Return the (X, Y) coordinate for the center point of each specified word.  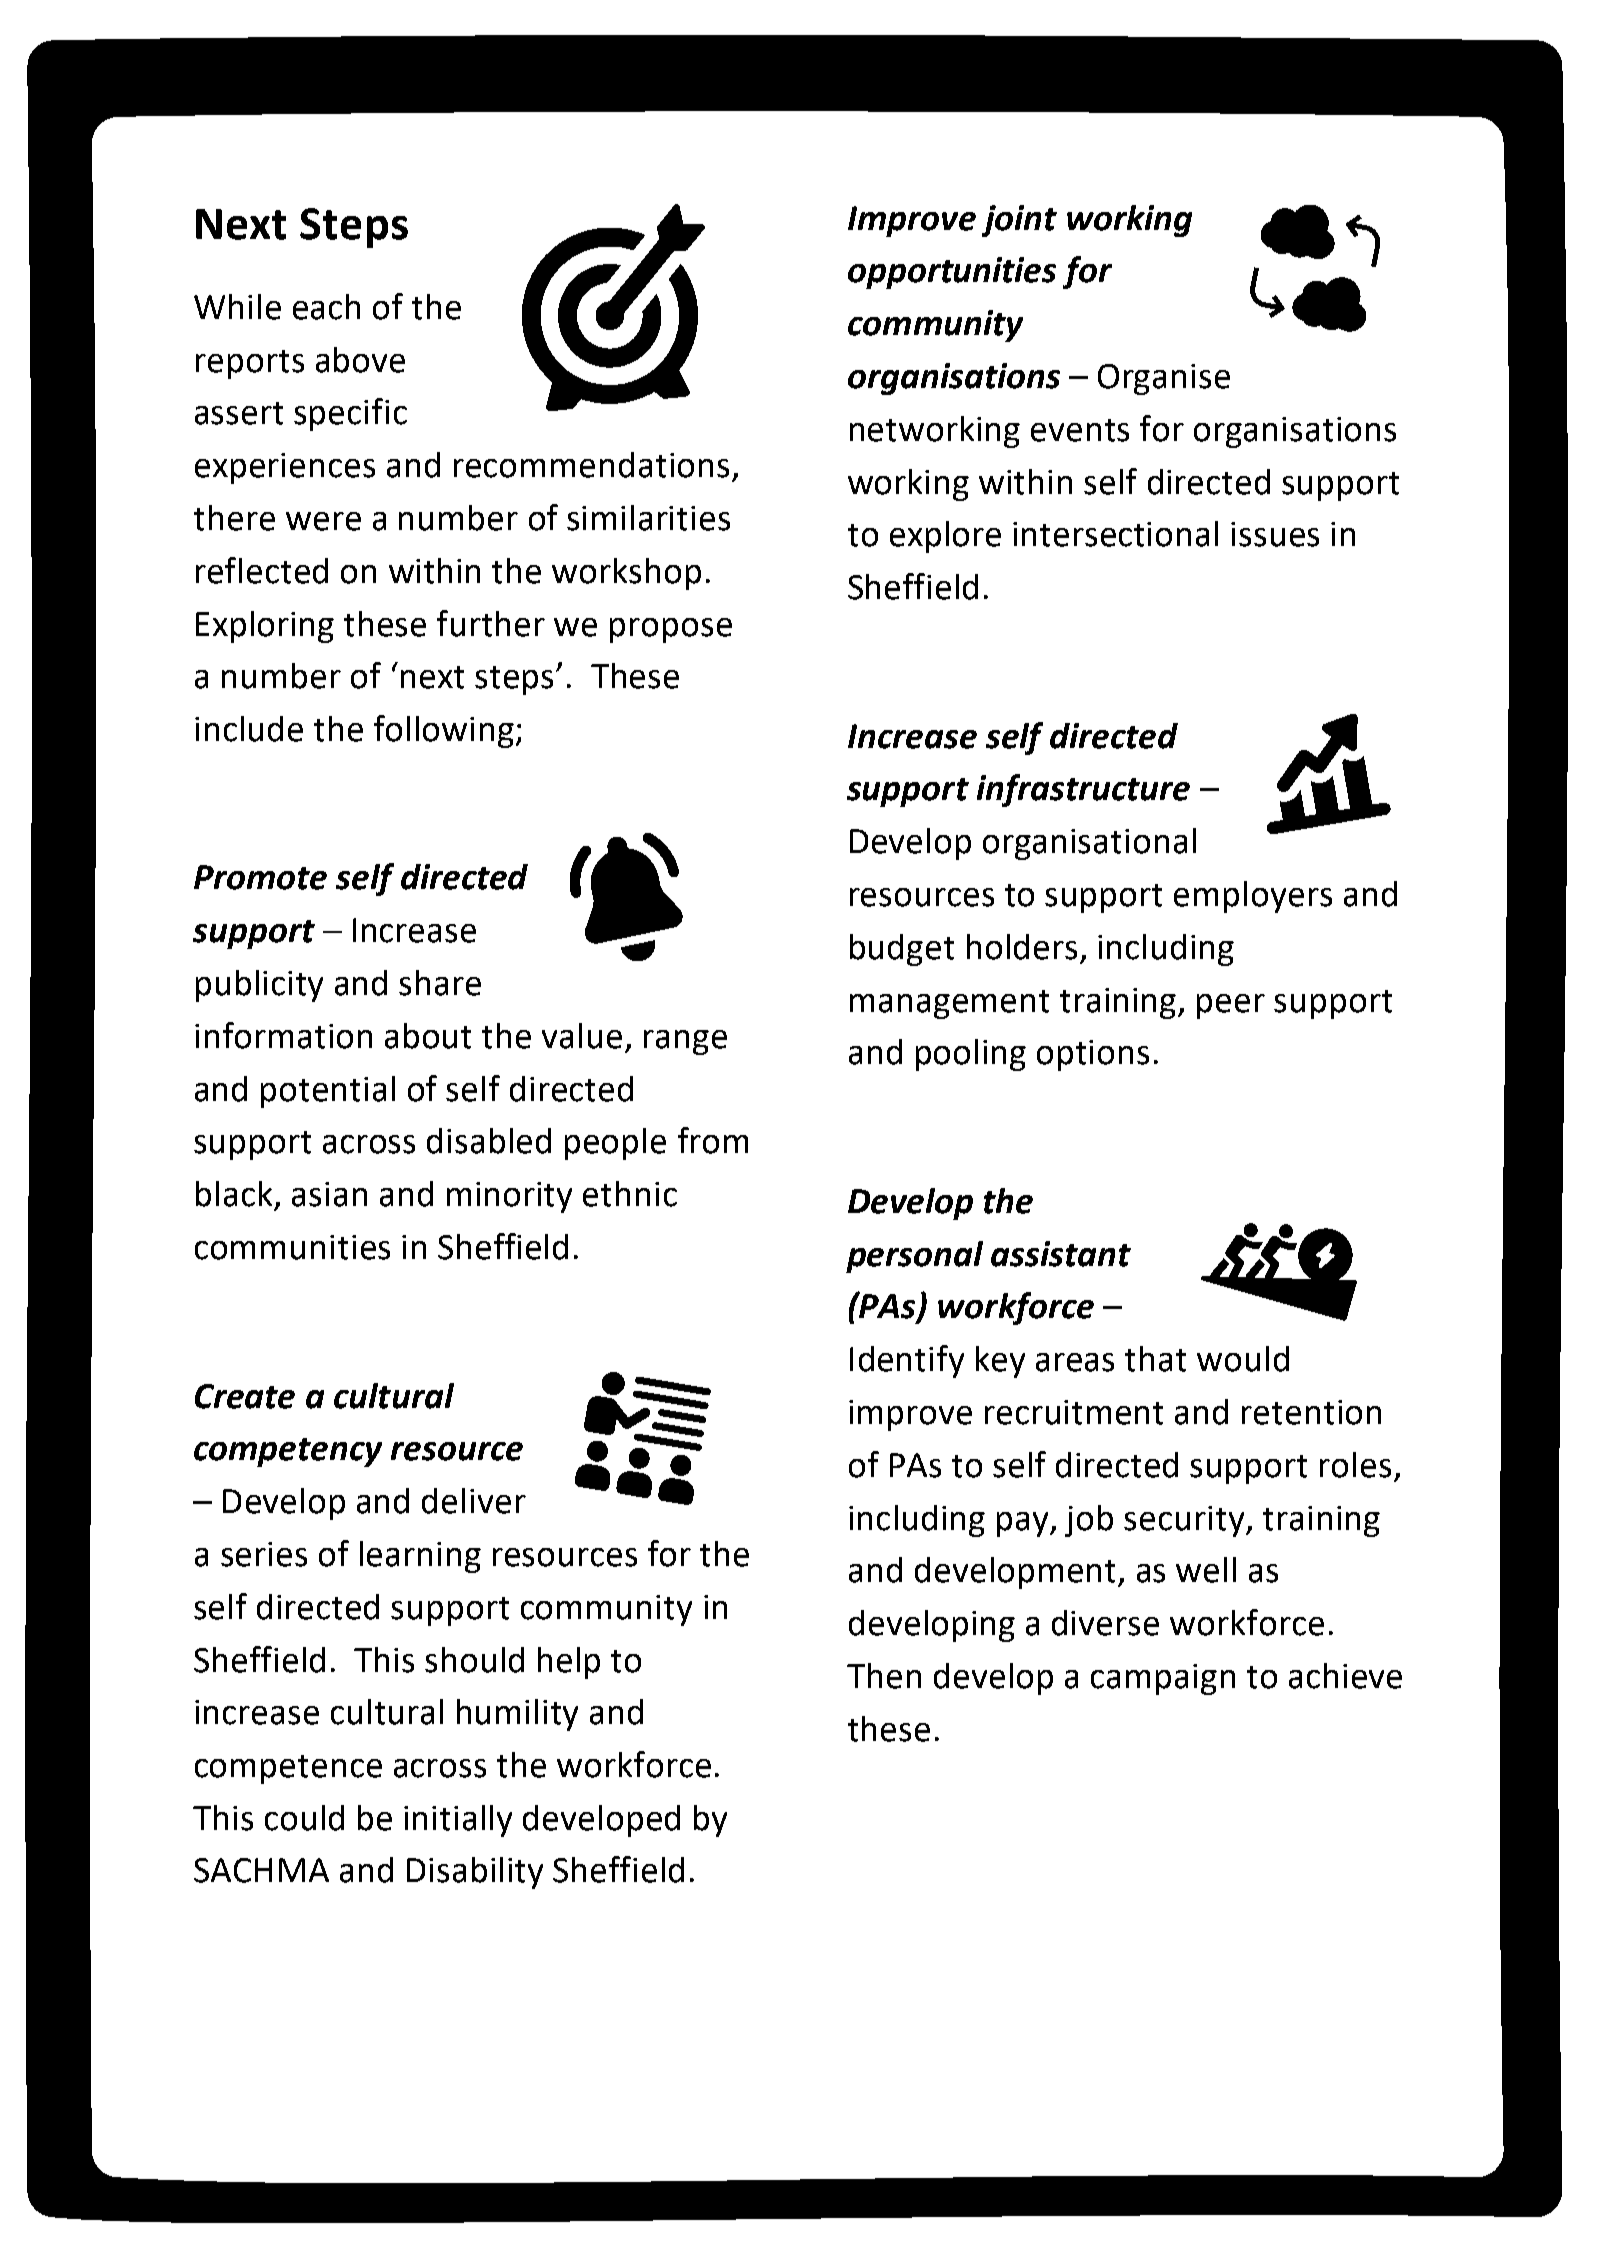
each (326, 307)
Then (884, 1676)
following (444, 731)
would (1243, 1359)
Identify (907, 1361)
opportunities (952, 273)
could (304, 1818)
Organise (1164, 379)
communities (292, 1247)
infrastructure (1083, 790)
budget (902, 950)
